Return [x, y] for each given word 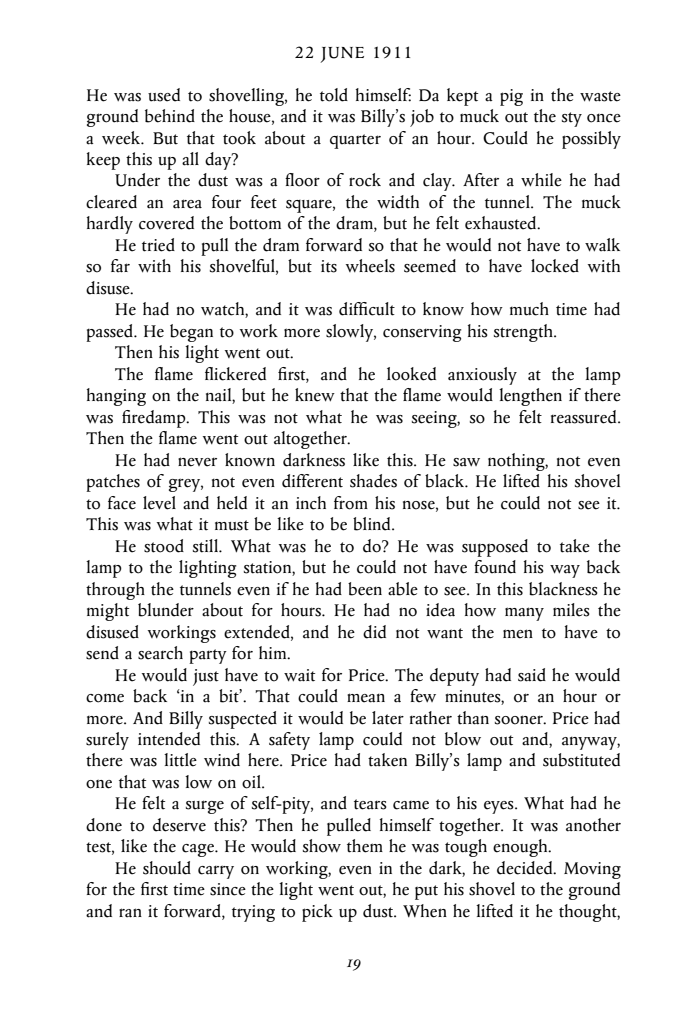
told [334, 95]
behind [170, 116]
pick [317, 913]
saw [466, 462]
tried [158, 245]
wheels [370, 266]
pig [511, 97]
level [159, 503]
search [160, 653]
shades [373, 481]
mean [366, 698]
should [167, 868]
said [532, 675]
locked [555, 266]
